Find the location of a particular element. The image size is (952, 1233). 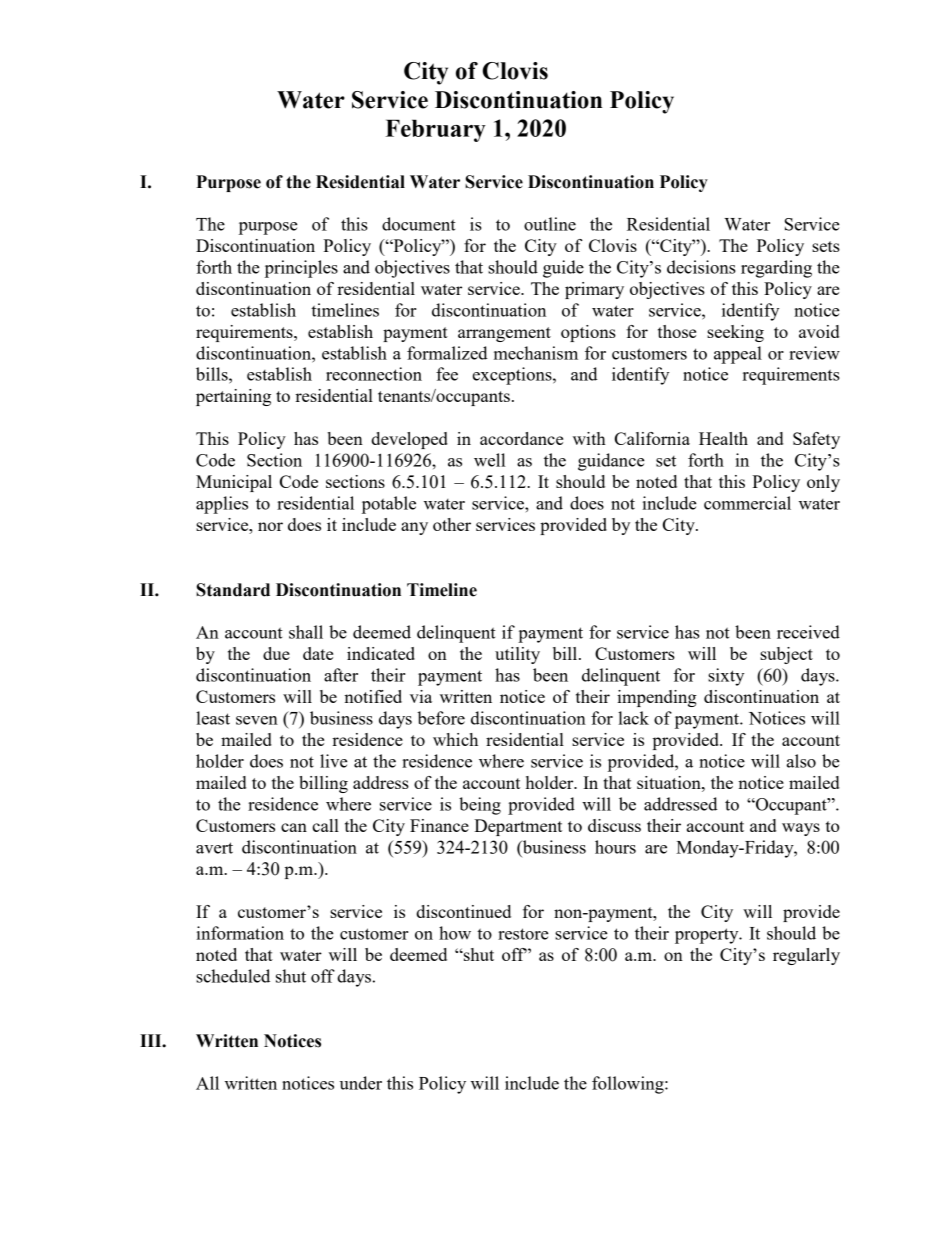

under is located at coordinates (360, 1083).
